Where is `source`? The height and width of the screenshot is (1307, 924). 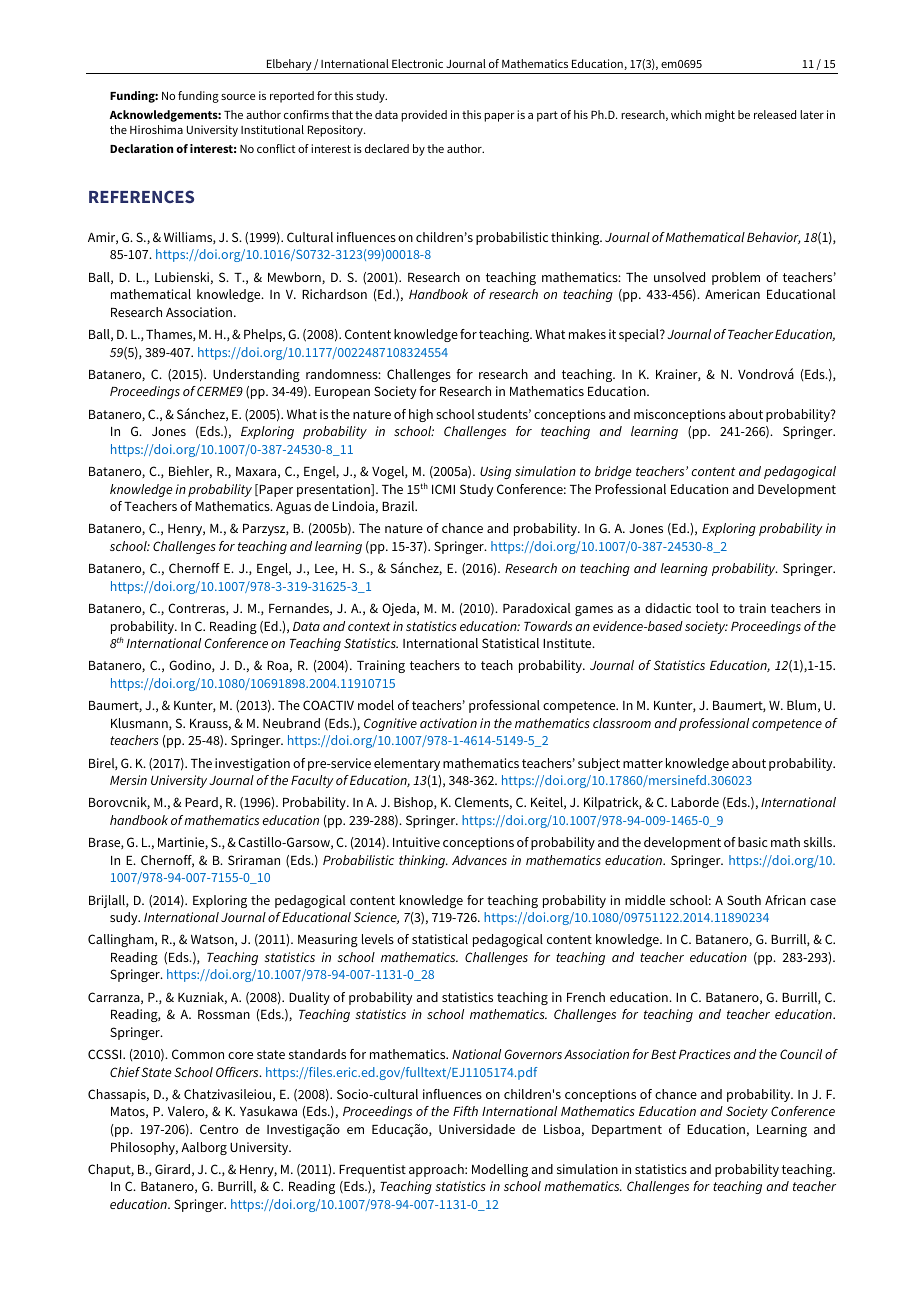
source is located at coordinates (238, 97).
